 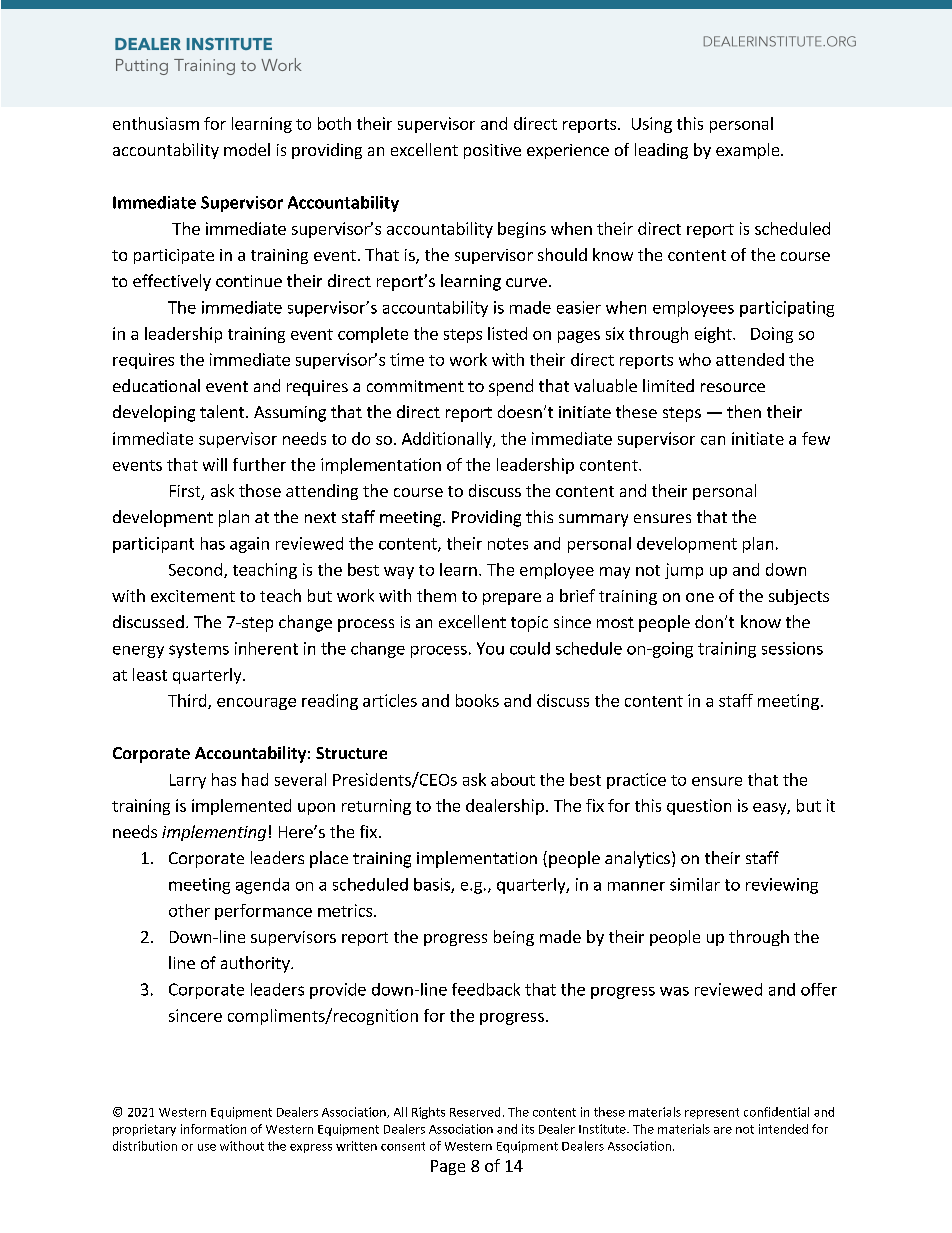 I want to click on example, so click(x=749, y=151).
